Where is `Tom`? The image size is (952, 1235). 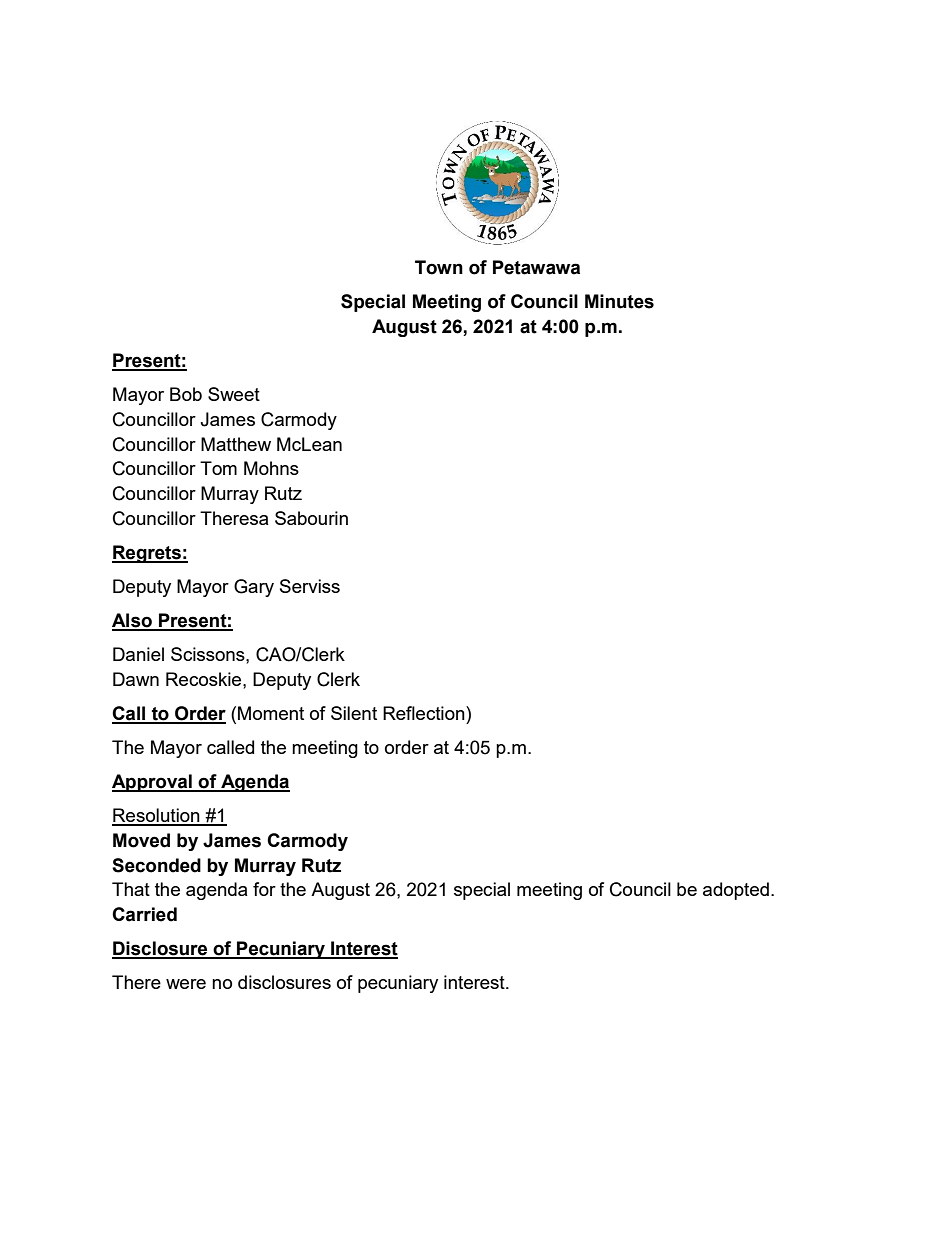
Tom is located at coordinates (218, 468).
